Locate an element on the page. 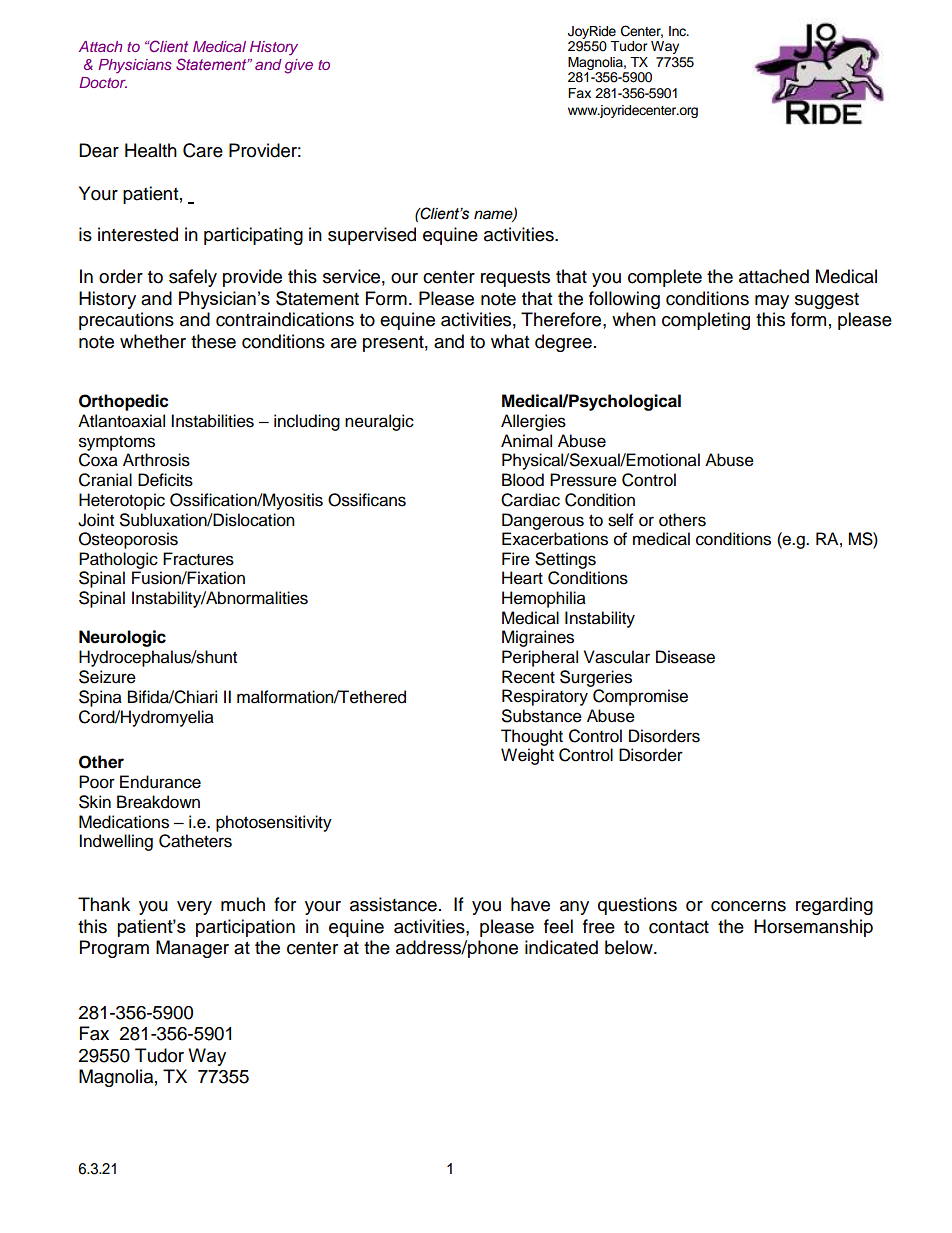 Image resolution: width=952 pixels, height=1233 pixels. what is located at coordinates (510, 341).
